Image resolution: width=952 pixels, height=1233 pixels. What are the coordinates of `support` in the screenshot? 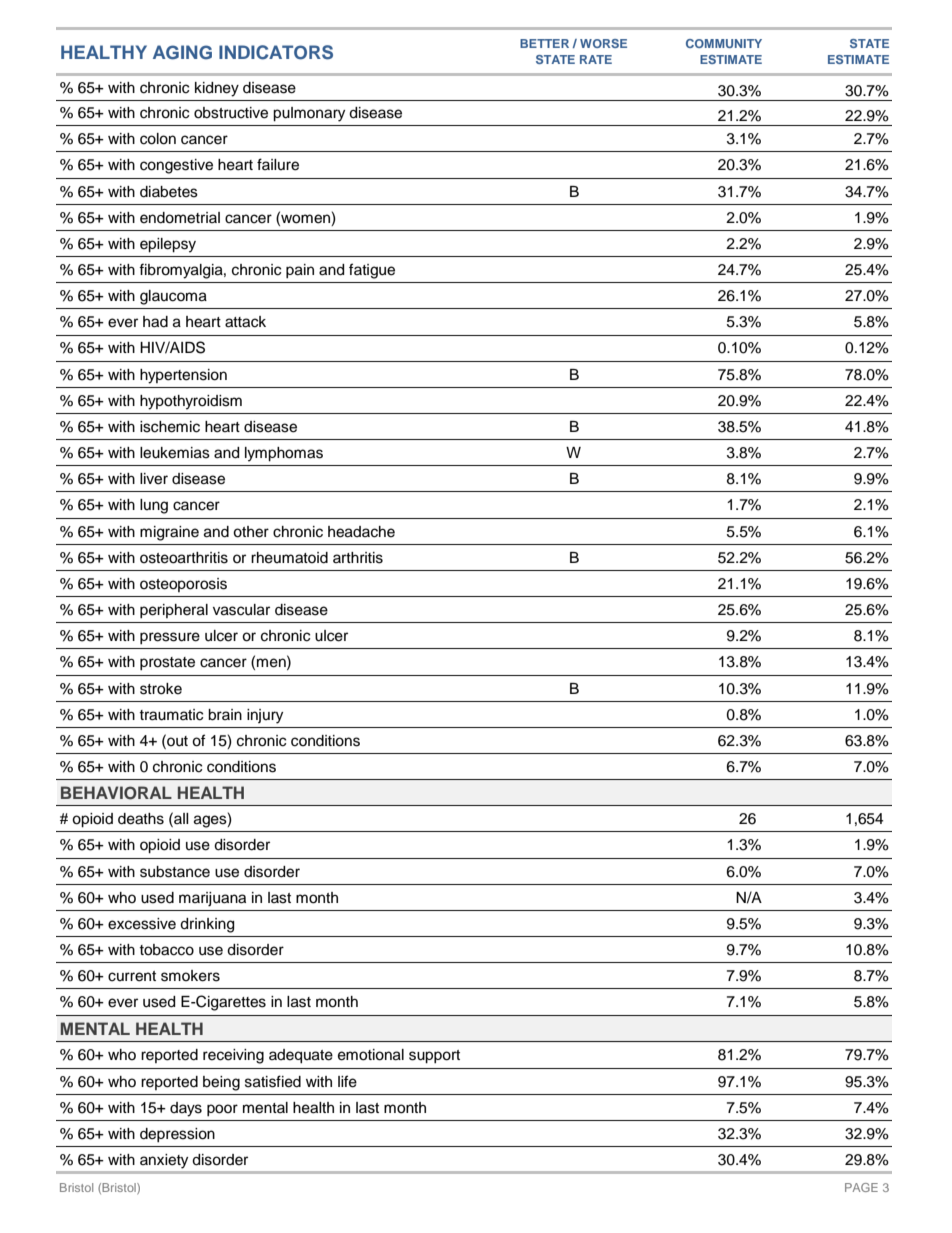 It's located at (434, 1057).
